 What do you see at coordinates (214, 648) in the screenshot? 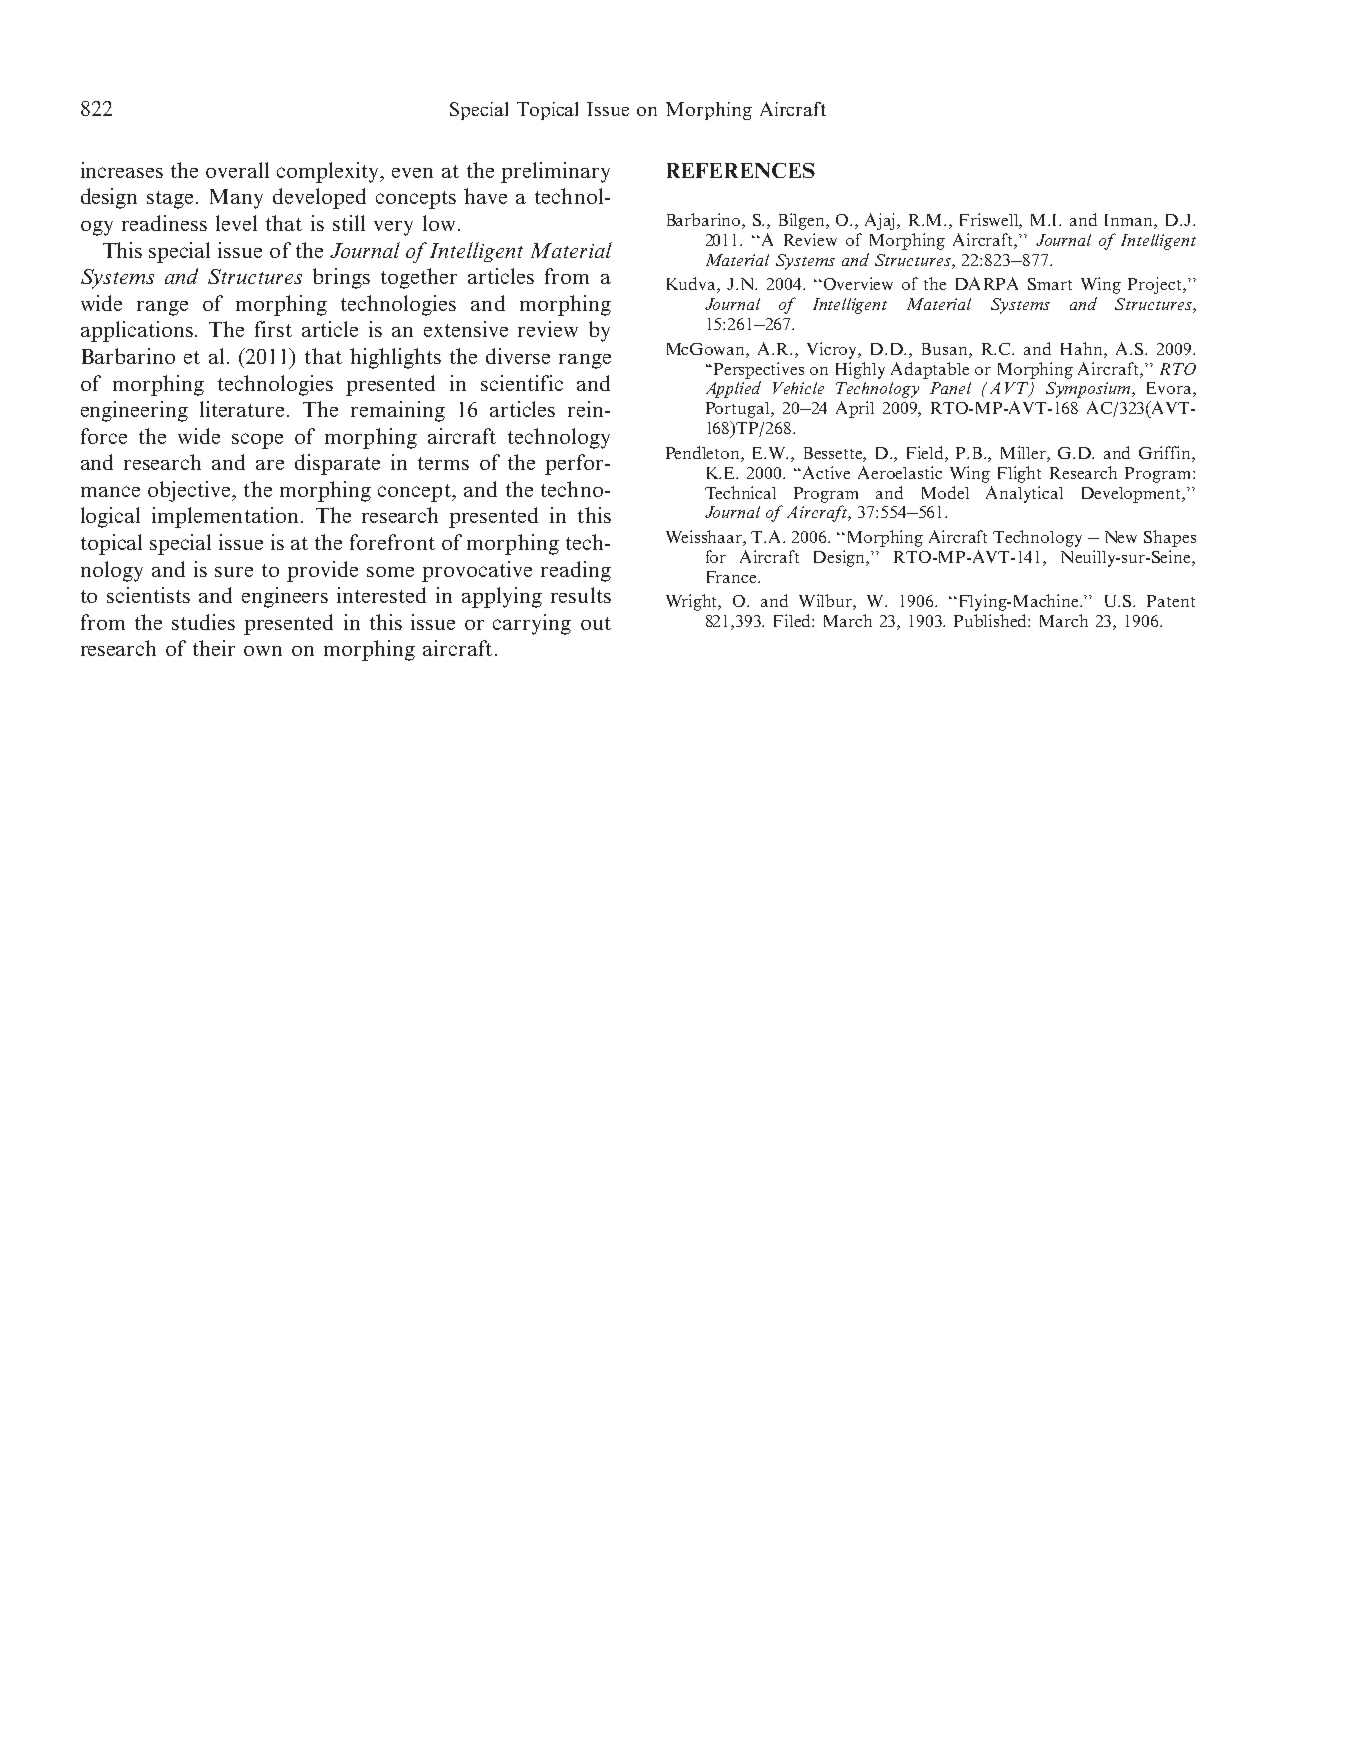
I see `their` at bounding box center [214, 648].
